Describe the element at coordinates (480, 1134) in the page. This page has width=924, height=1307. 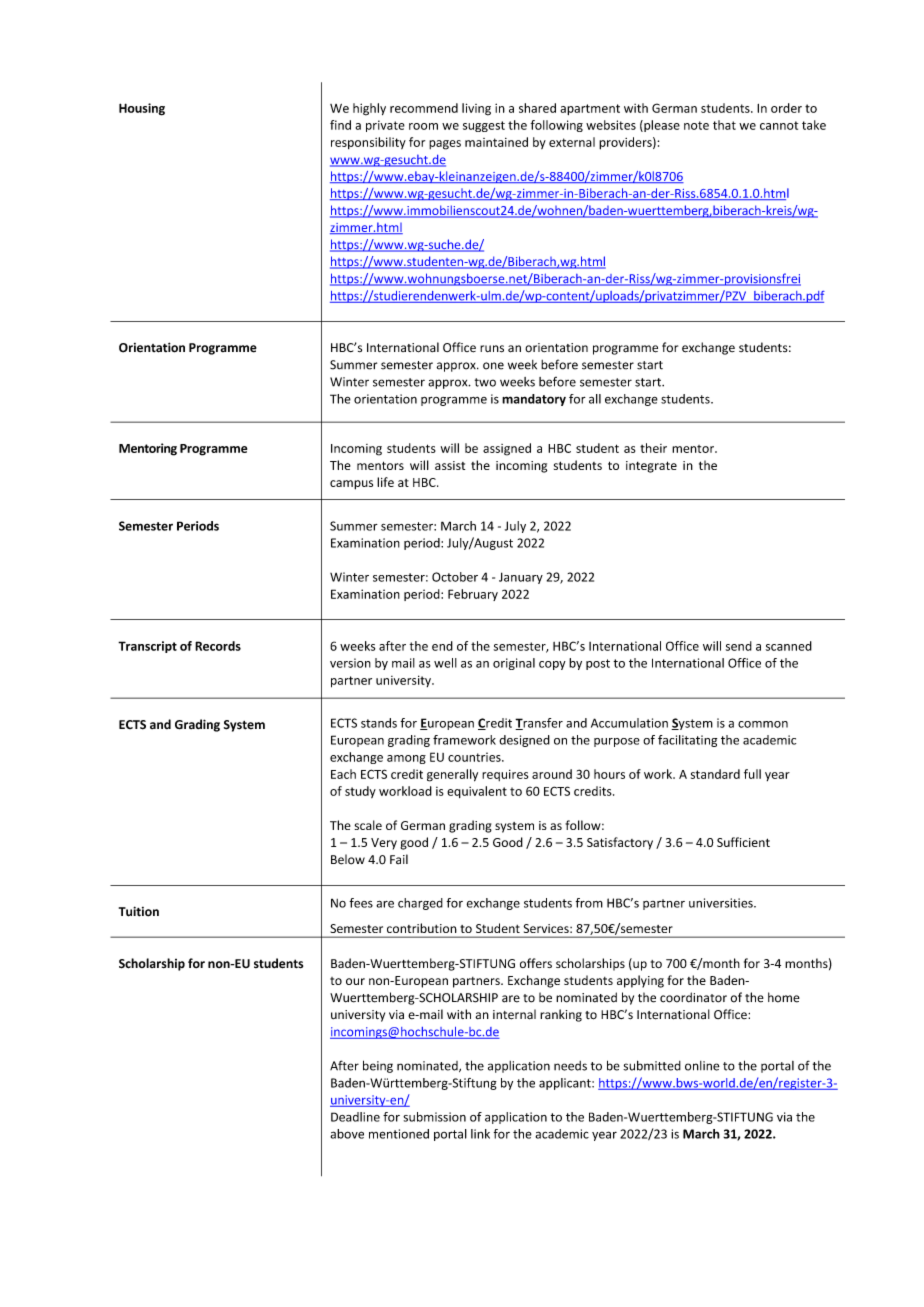
I see `link` at that location.
